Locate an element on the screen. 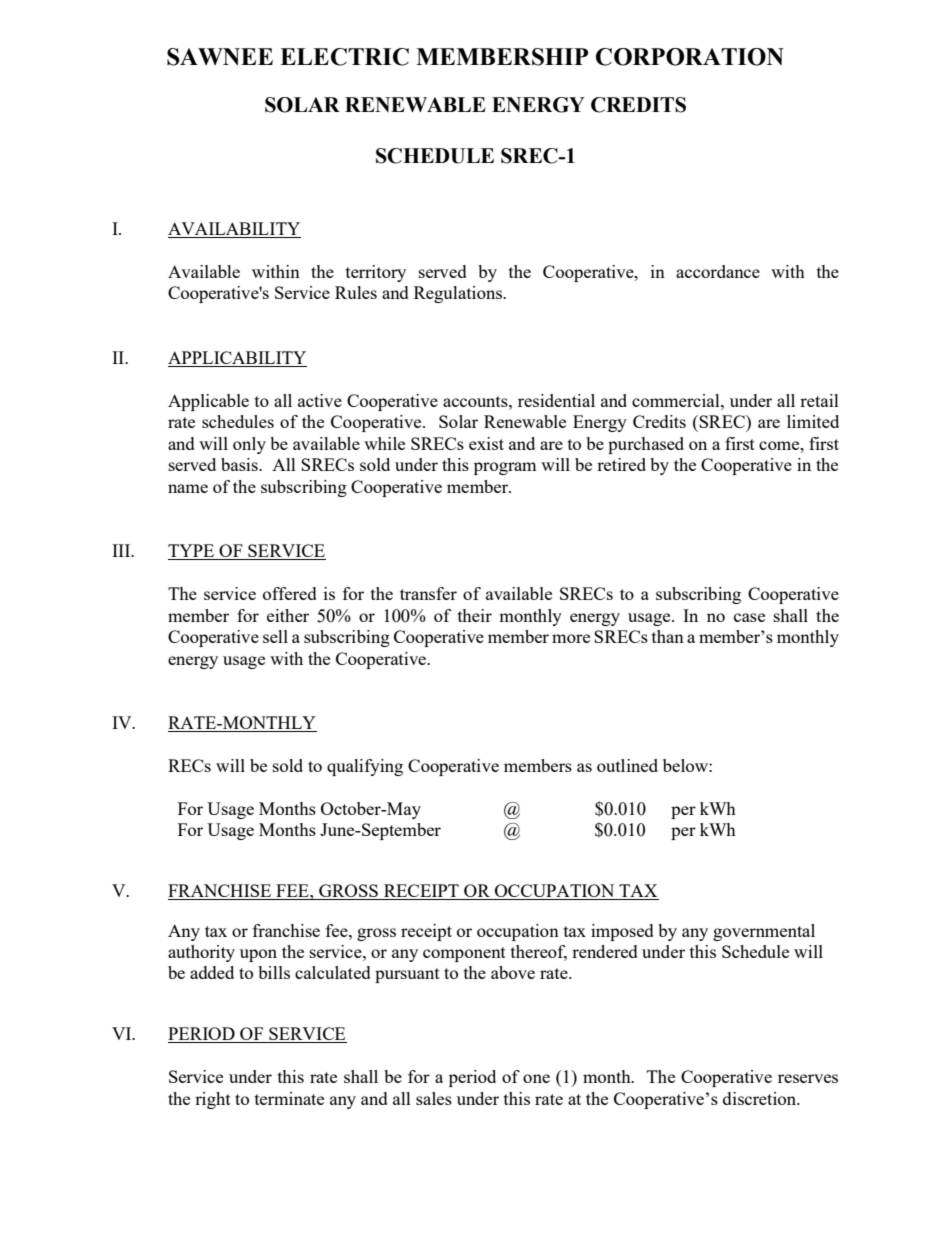 This screenshot has height=1233, width=952. case is located at coordinates (749, 617).
